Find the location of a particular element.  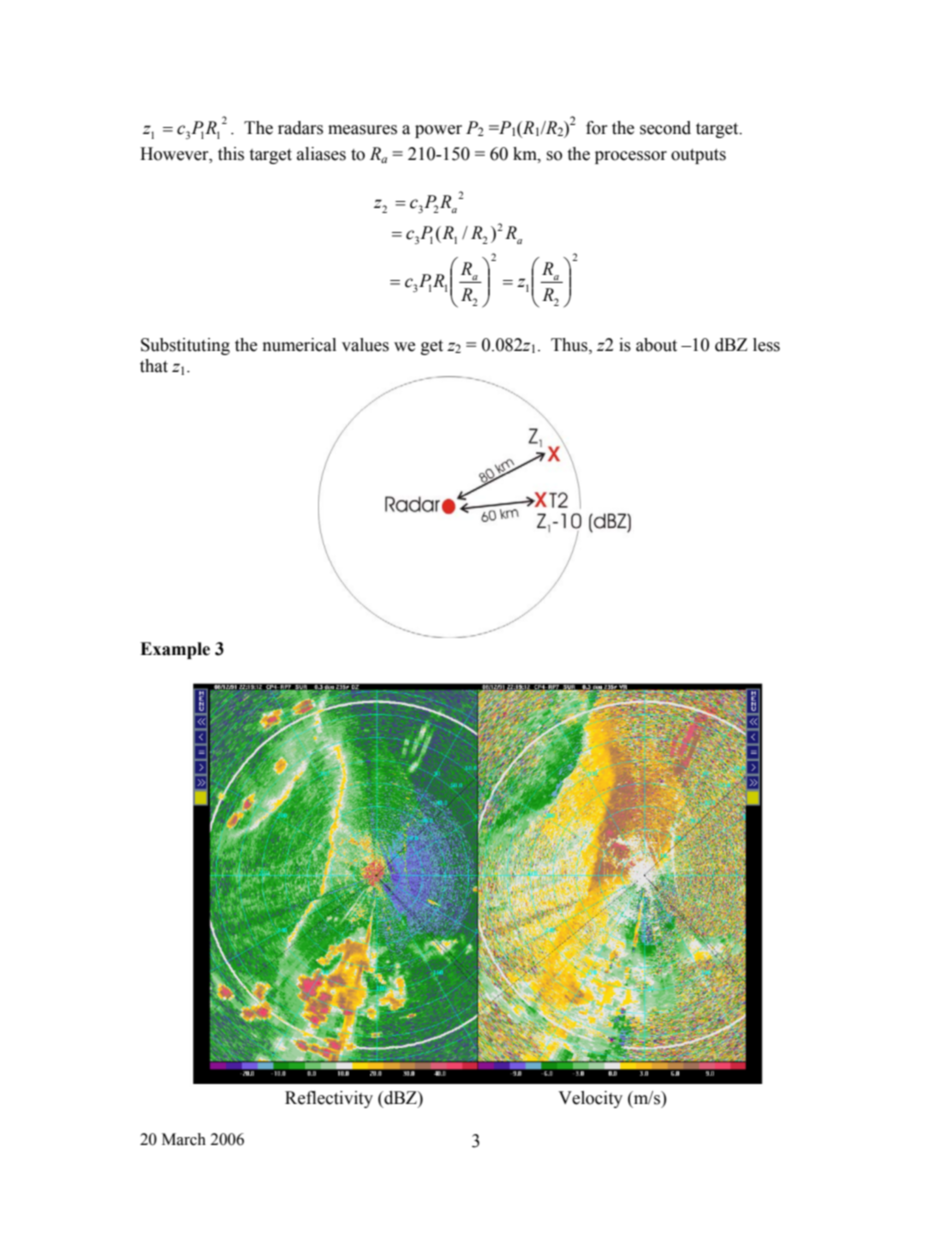

values is located at coordinates (365, 345).
